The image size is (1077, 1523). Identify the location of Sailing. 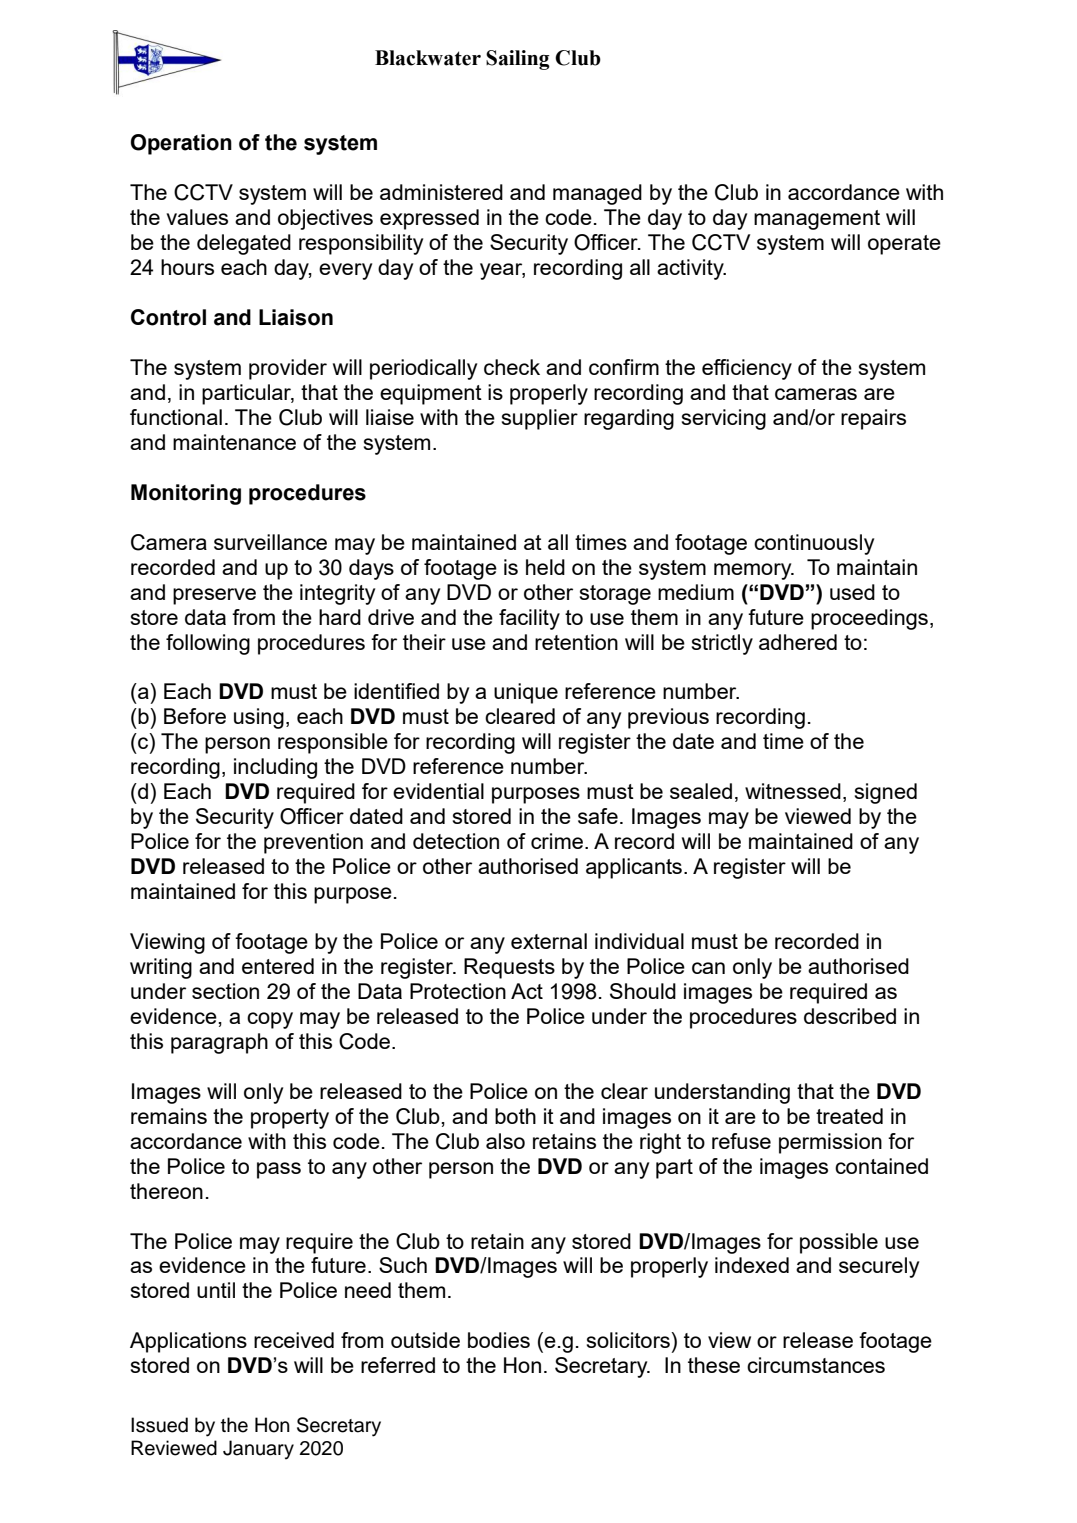
(518, 60).
